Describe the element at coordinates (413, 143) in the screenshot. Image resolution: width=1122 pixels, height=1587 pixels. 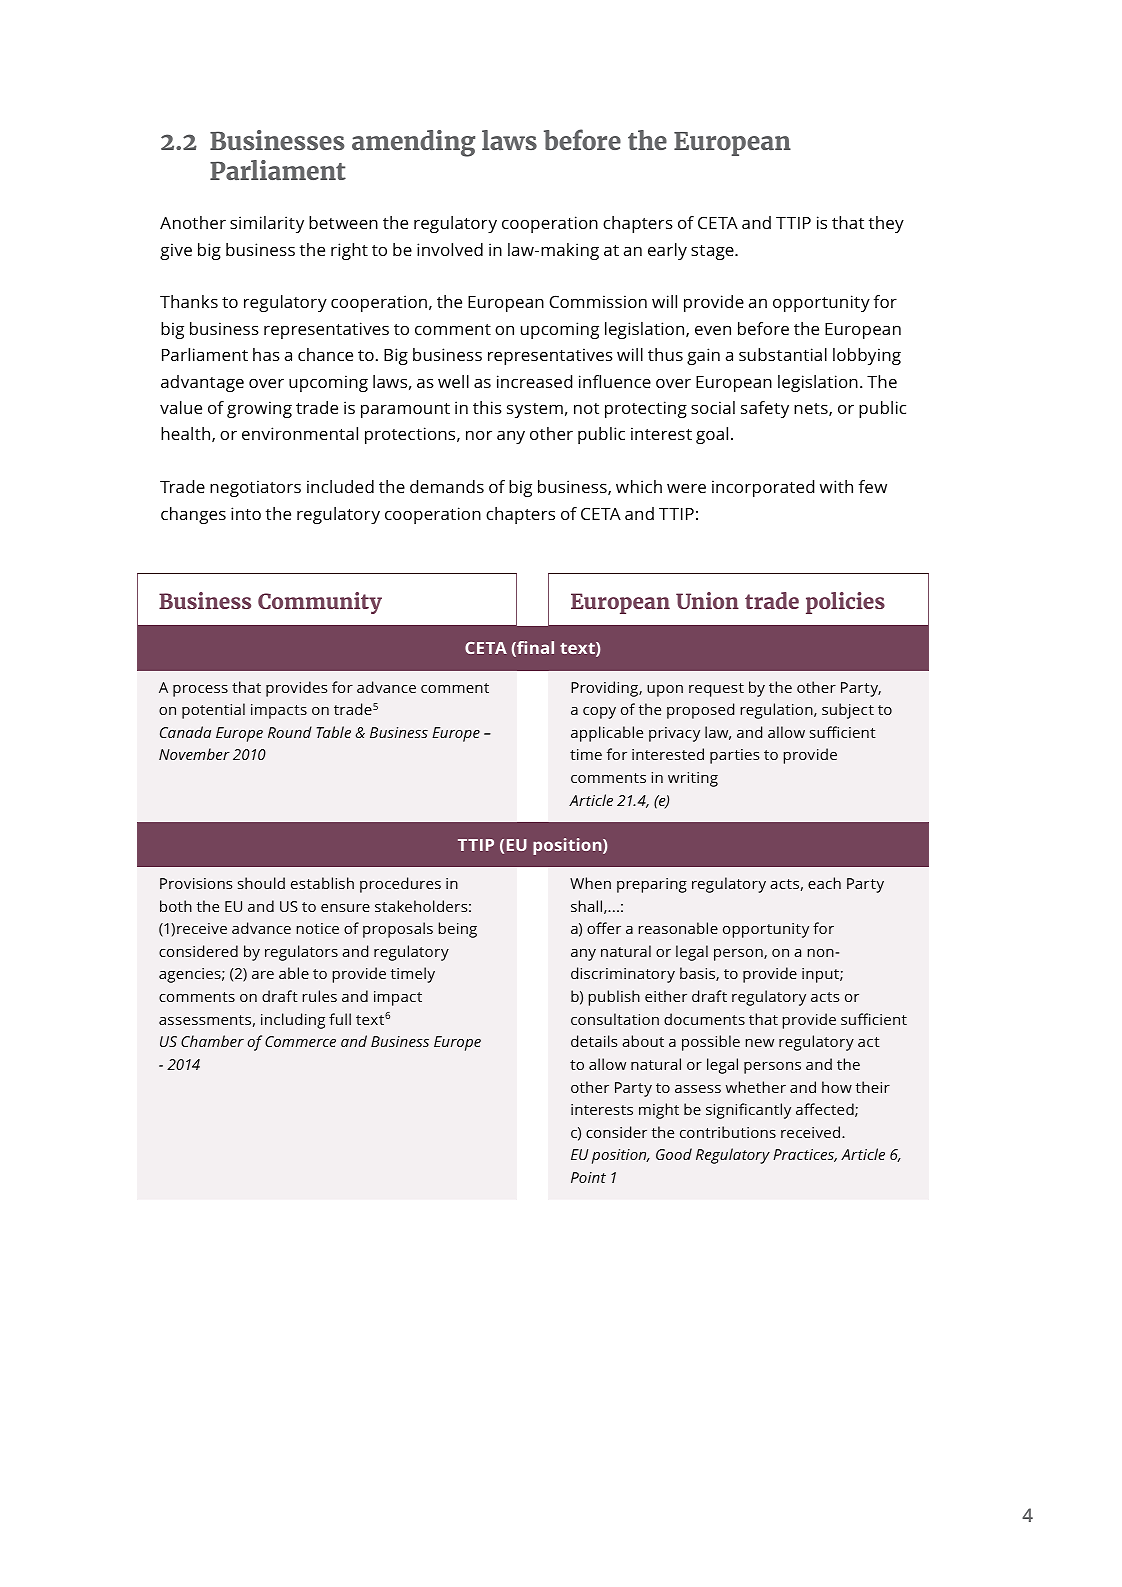
I see `amending` at that location.
